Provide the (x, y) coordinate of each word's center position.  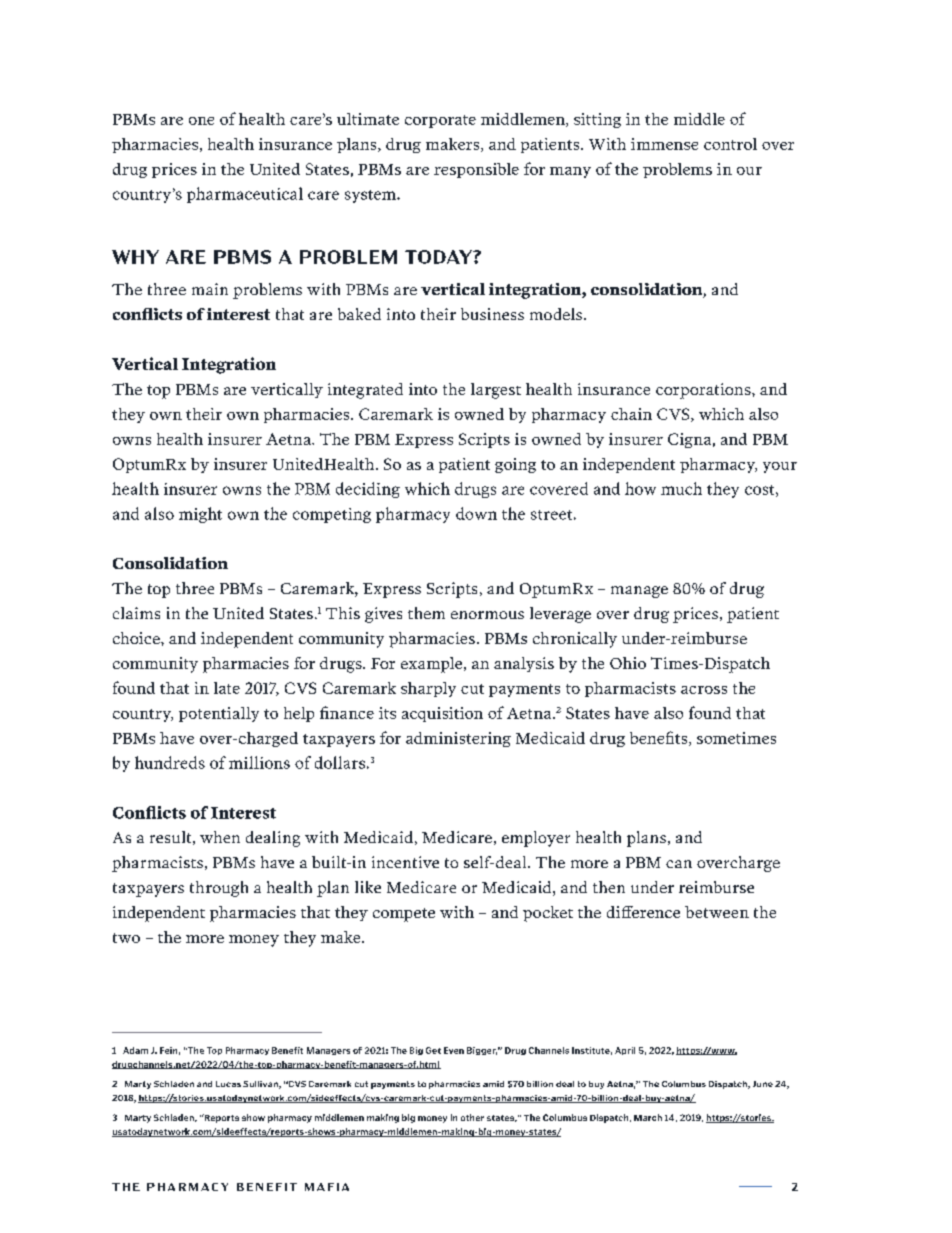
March (648, 1117)
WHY (135, 257)
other (472, 1117)
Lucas (228, 1084)
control (730, 144)
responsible (476, 170)
